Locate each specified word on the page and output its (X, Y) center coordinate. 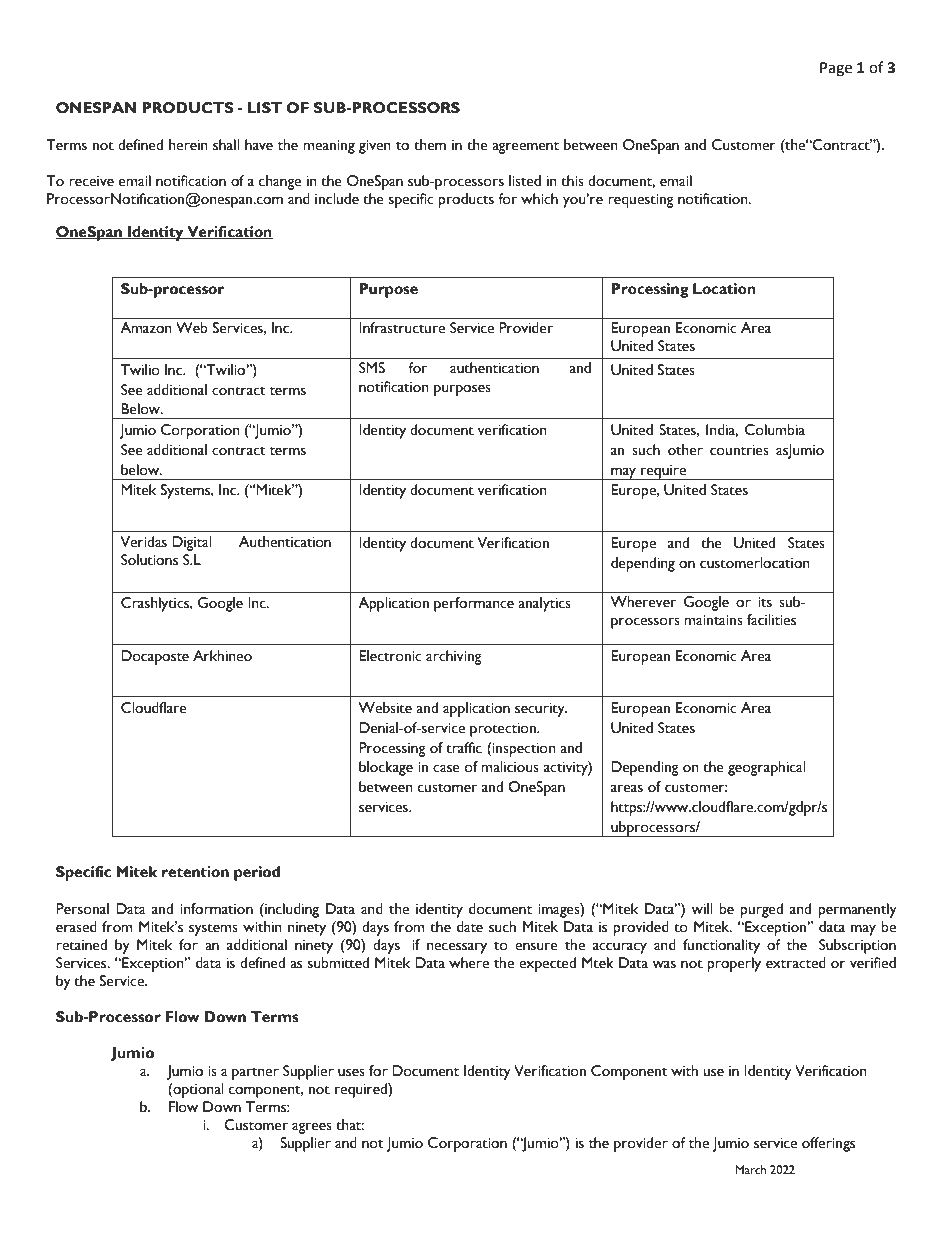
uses (351, 1072)
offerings (828, 1144)
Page (836, 69)
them (430, 145)
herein (188, 145)
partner (255, 1074)
